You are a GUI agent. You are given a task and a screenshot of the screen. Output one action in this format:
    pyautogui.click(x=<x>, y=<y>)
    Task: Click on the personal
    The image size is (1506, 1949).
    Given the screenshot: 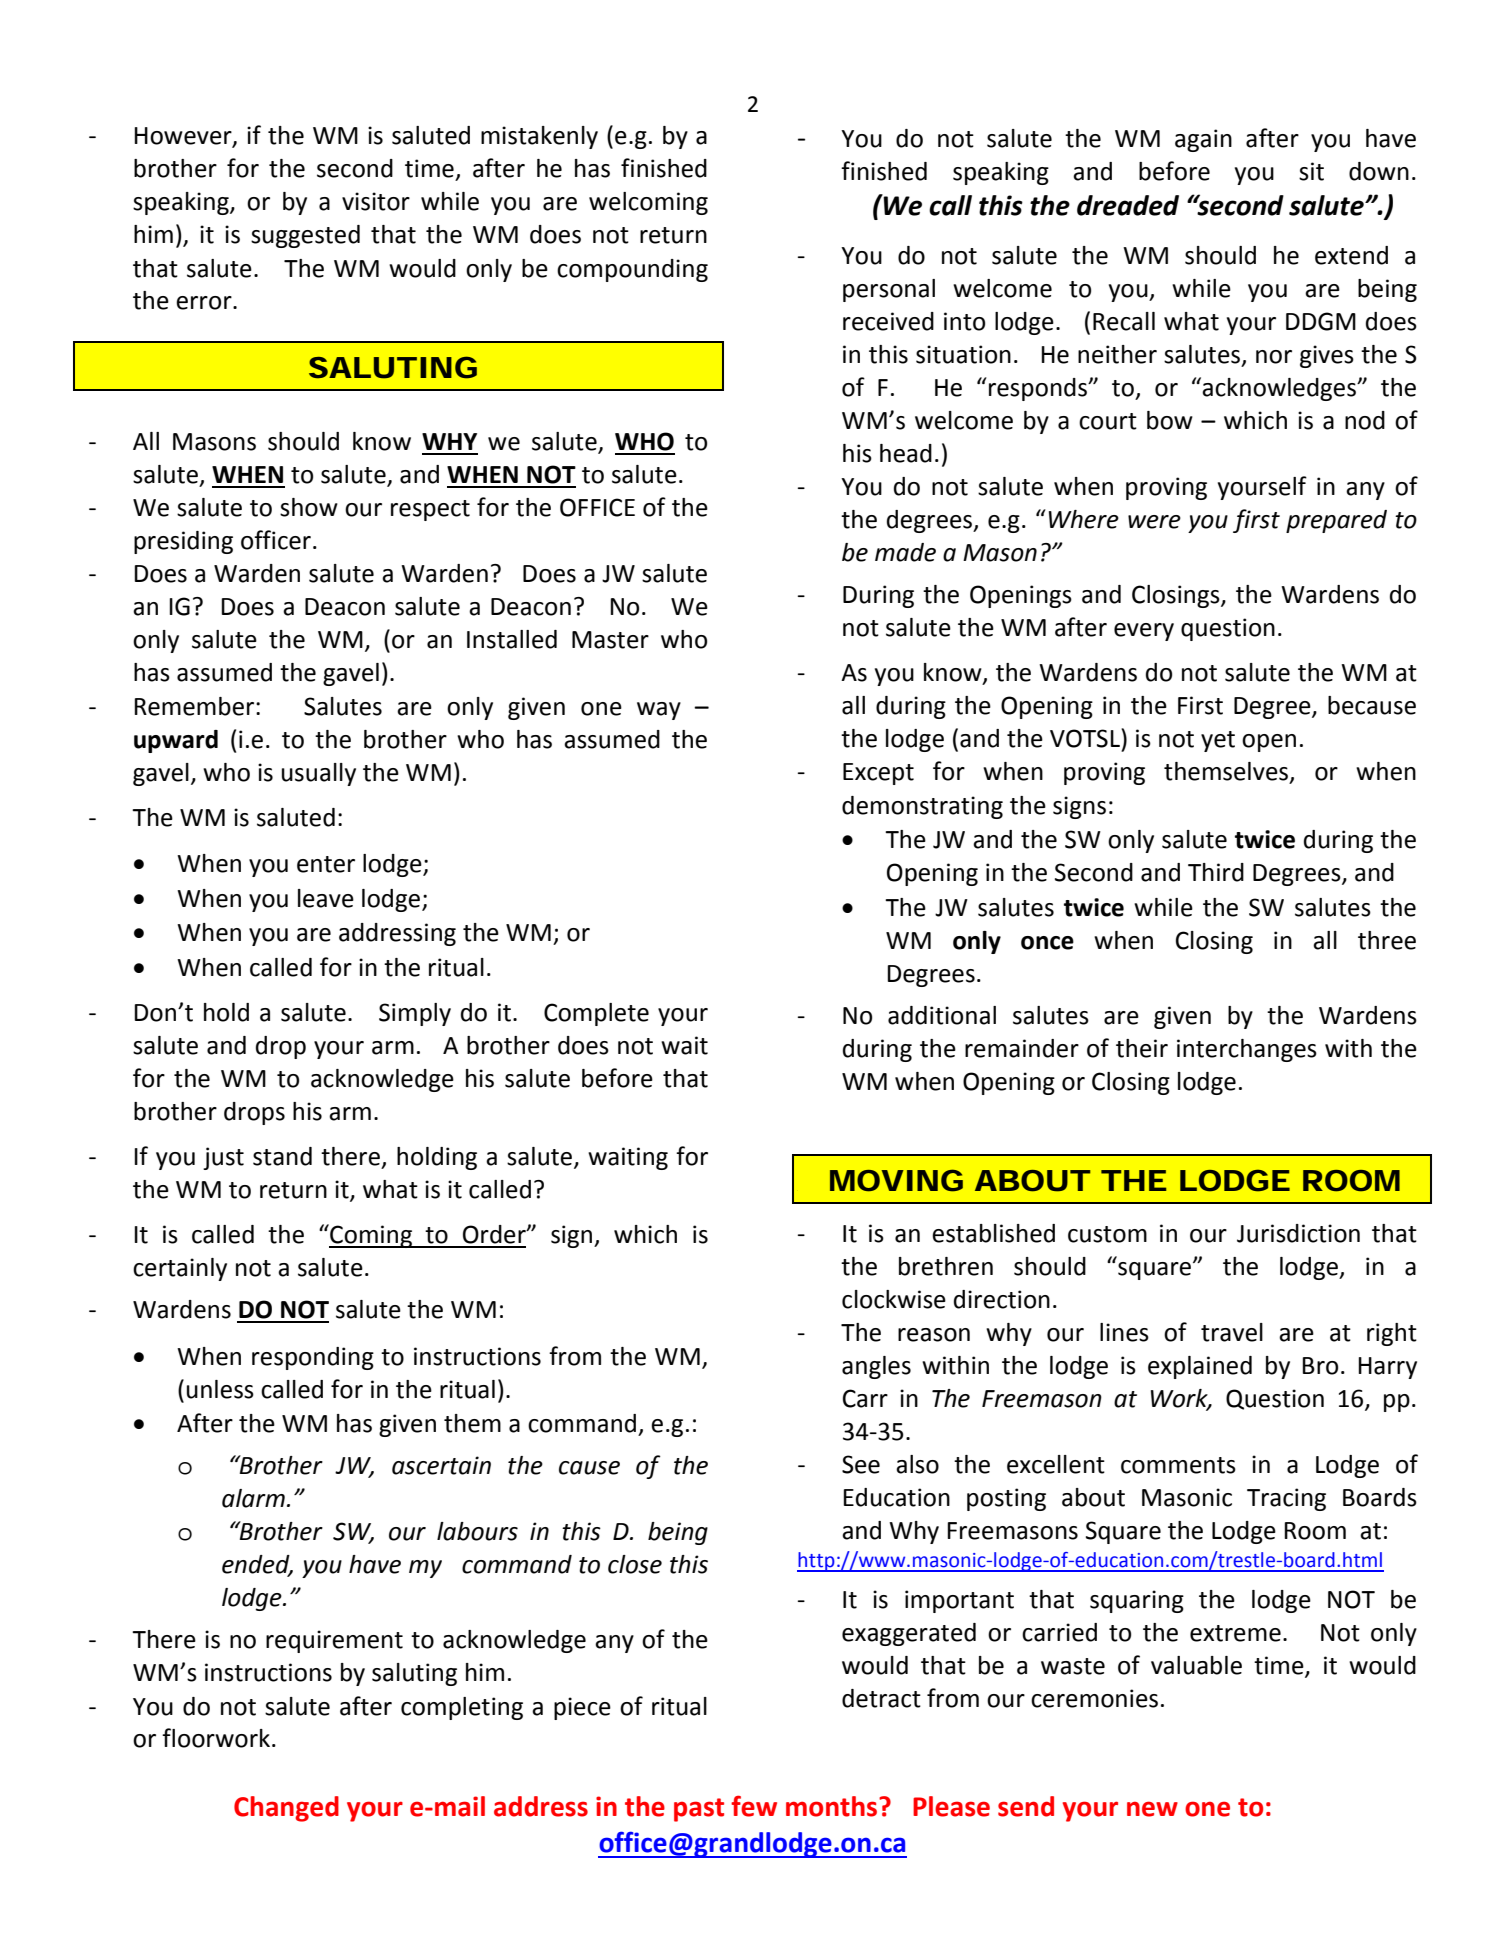 What is the action you would take?
    pyautogui.click(x=889, y=290)
